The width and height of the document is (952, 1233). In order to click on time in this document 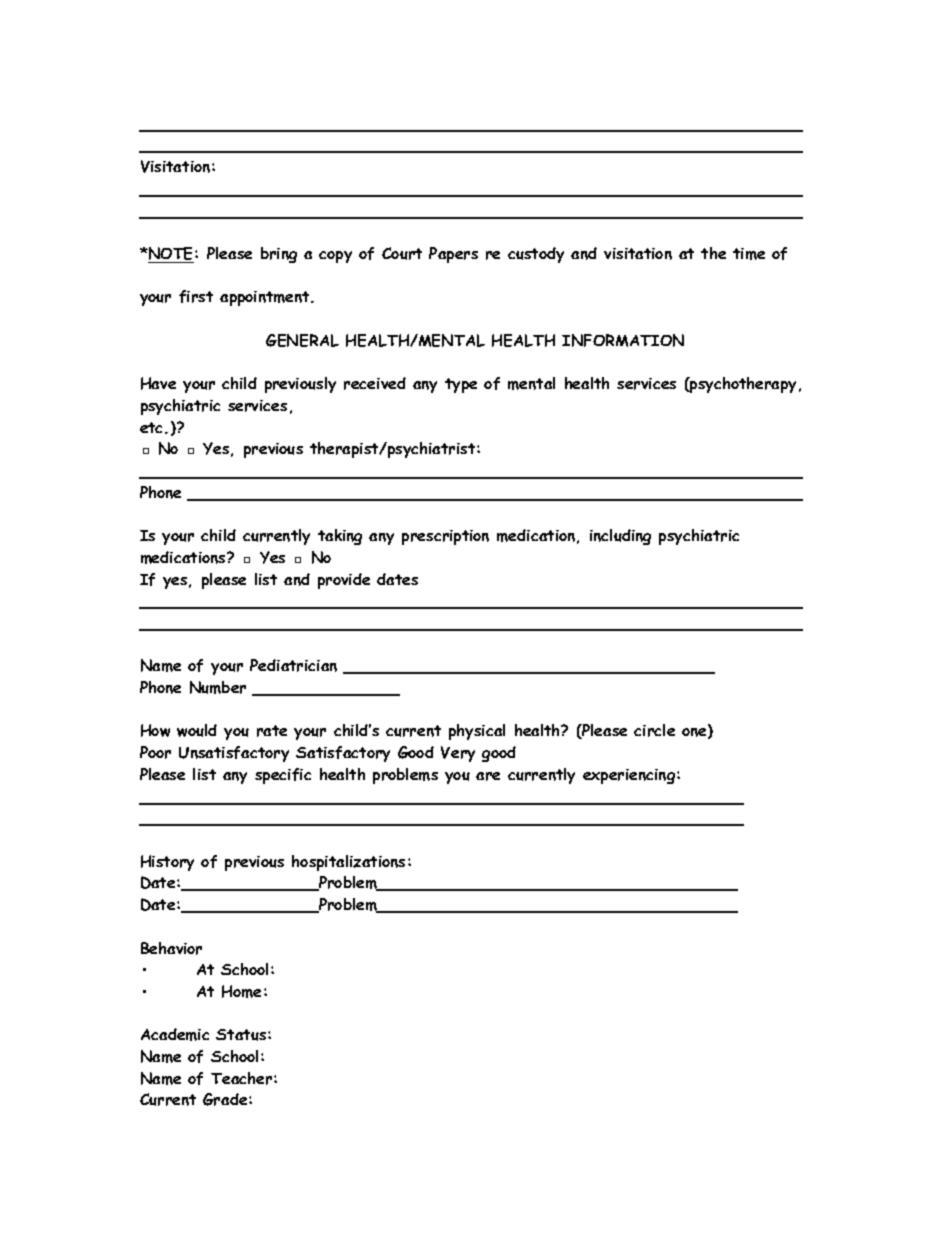, I will do `click(749, 254)`.
